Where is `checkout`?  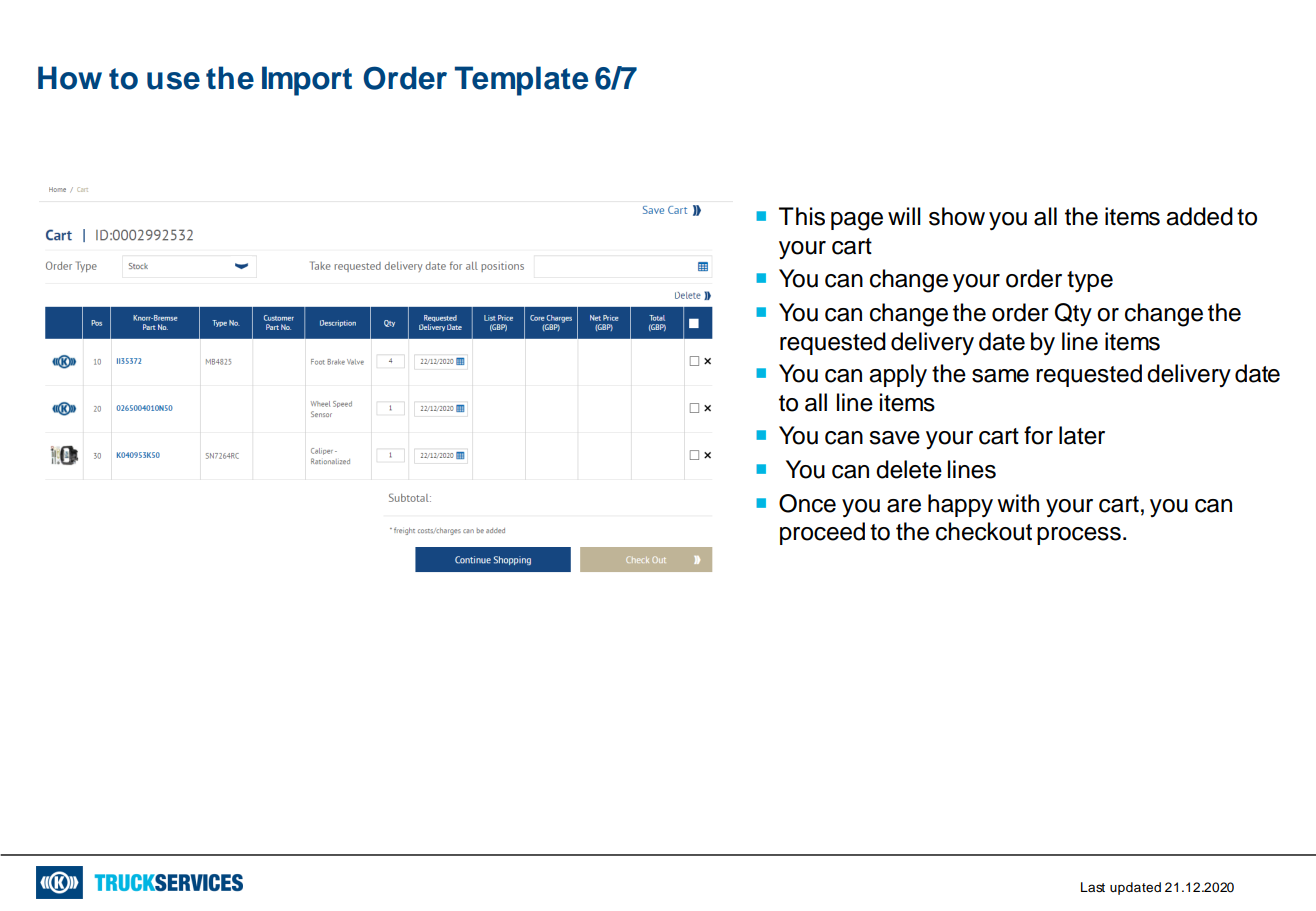 checkout is located at coordinates (984, 531).
